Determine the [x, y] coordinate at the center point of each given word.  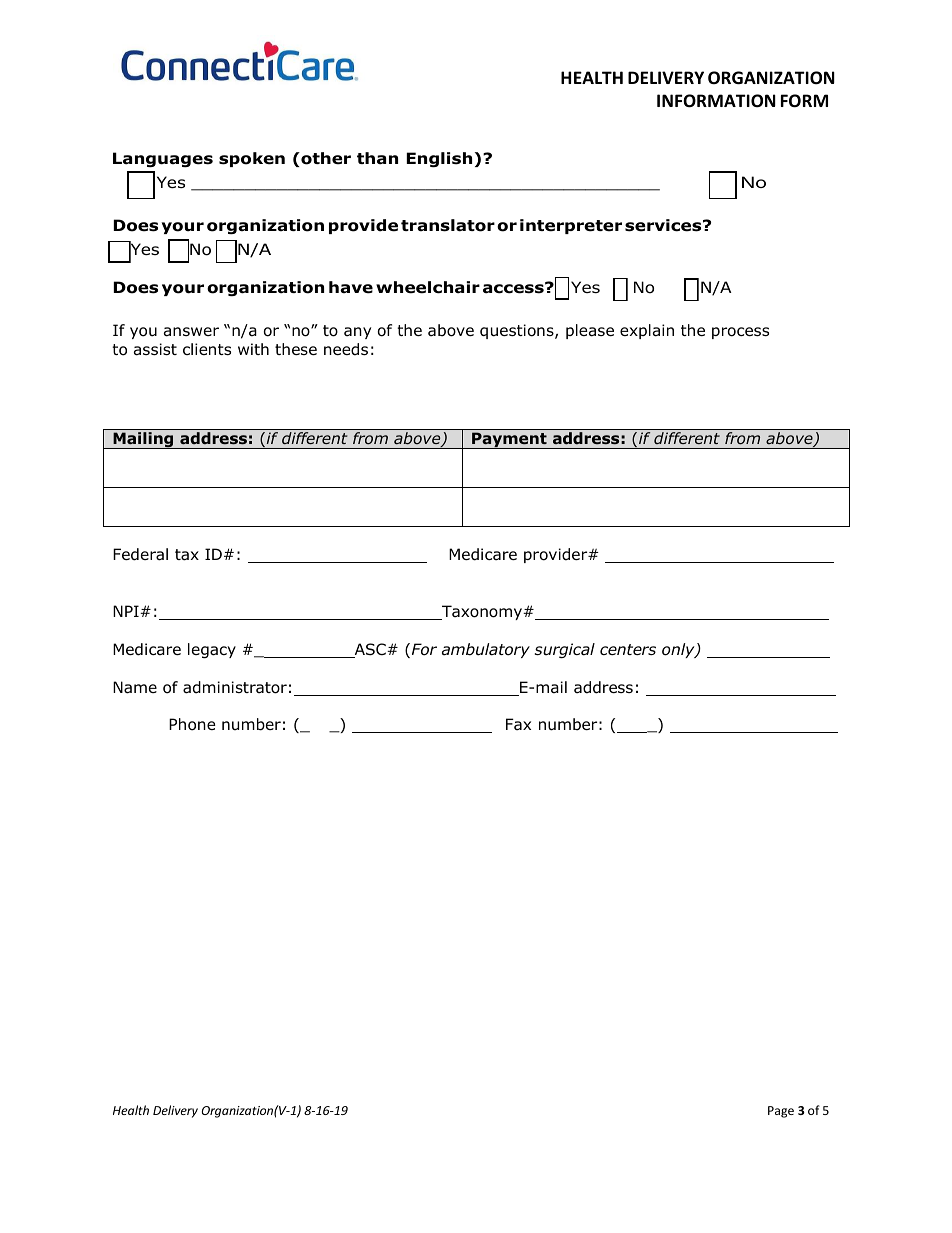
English [439, 159]
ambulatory [486, 650]
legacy [212, 650]
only [679, 650]
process [740, 333]
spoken [252, 159]
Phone [192, 724]
